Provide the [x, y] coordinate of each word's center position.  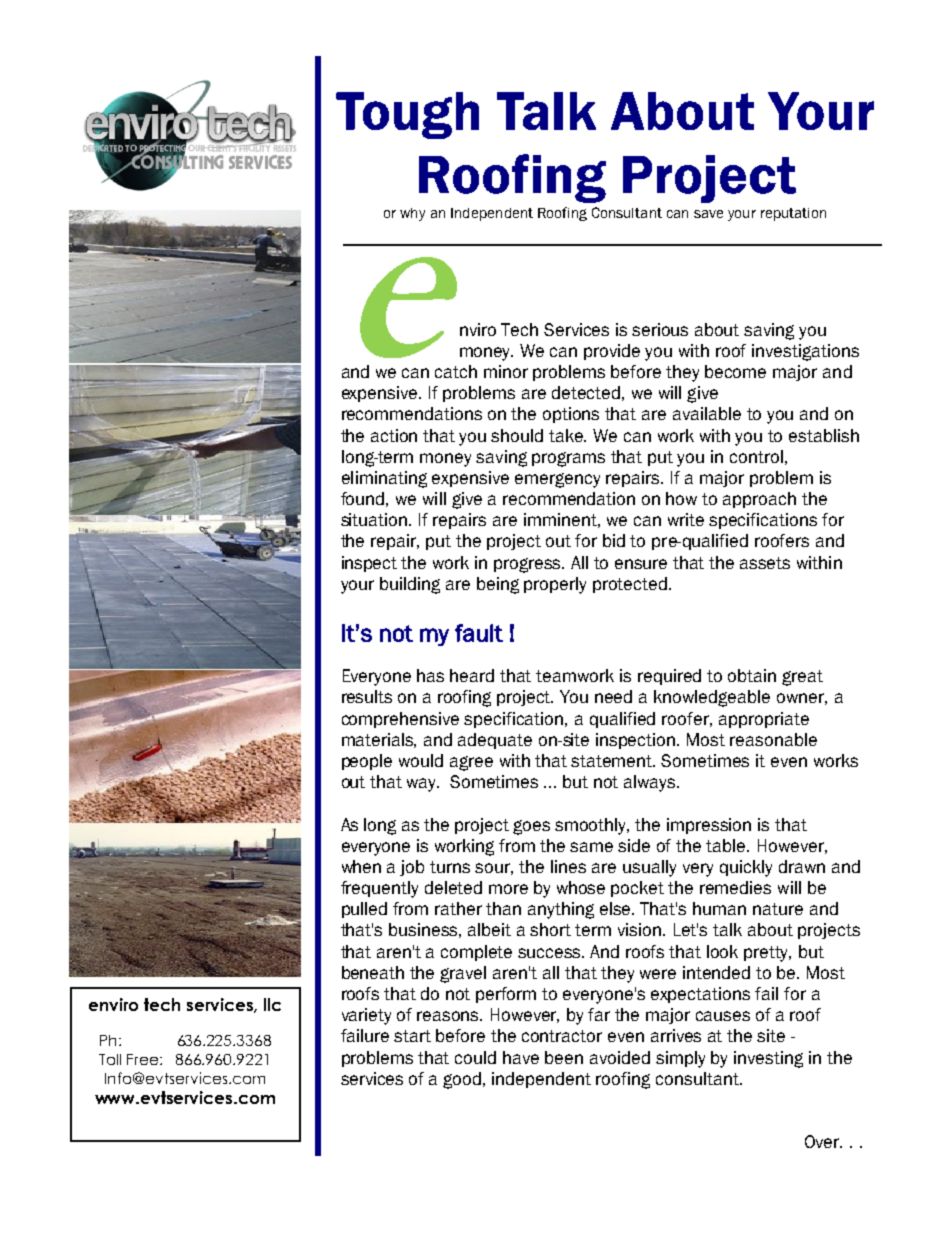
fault [479, 633]
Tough [407, 115]
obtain [752, 675]
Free [144, 1059]
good [463, 1080]
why [412, 214]
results [367, 696]
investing [768, 1059]
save [708, 214]
